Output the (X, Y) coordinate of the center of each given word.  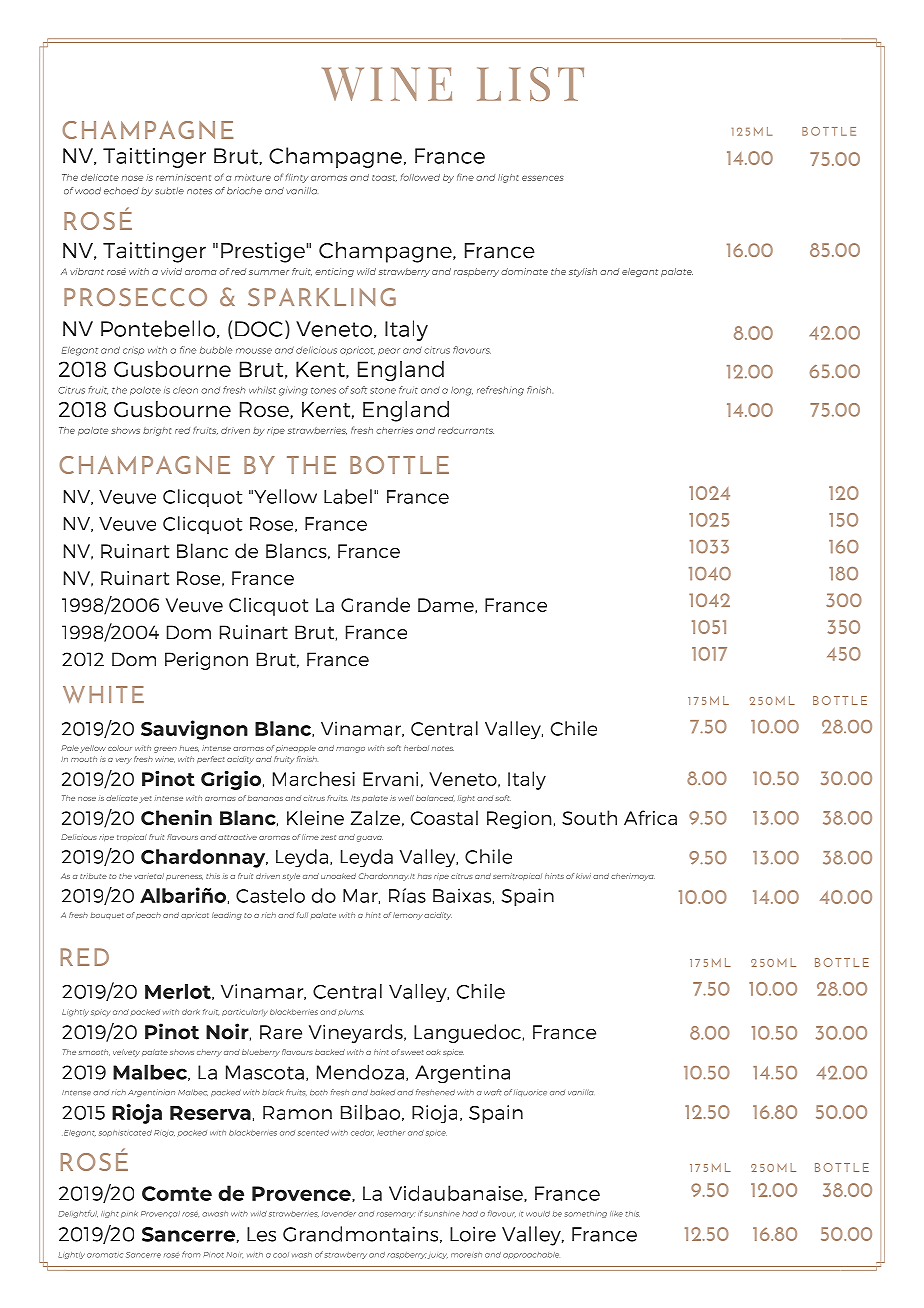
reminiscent (183, 177)
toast (384, 178)
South (589, 817)
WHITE (103, 694)
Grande (375, 604)
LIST (530, 84)
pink (129, 1214)
